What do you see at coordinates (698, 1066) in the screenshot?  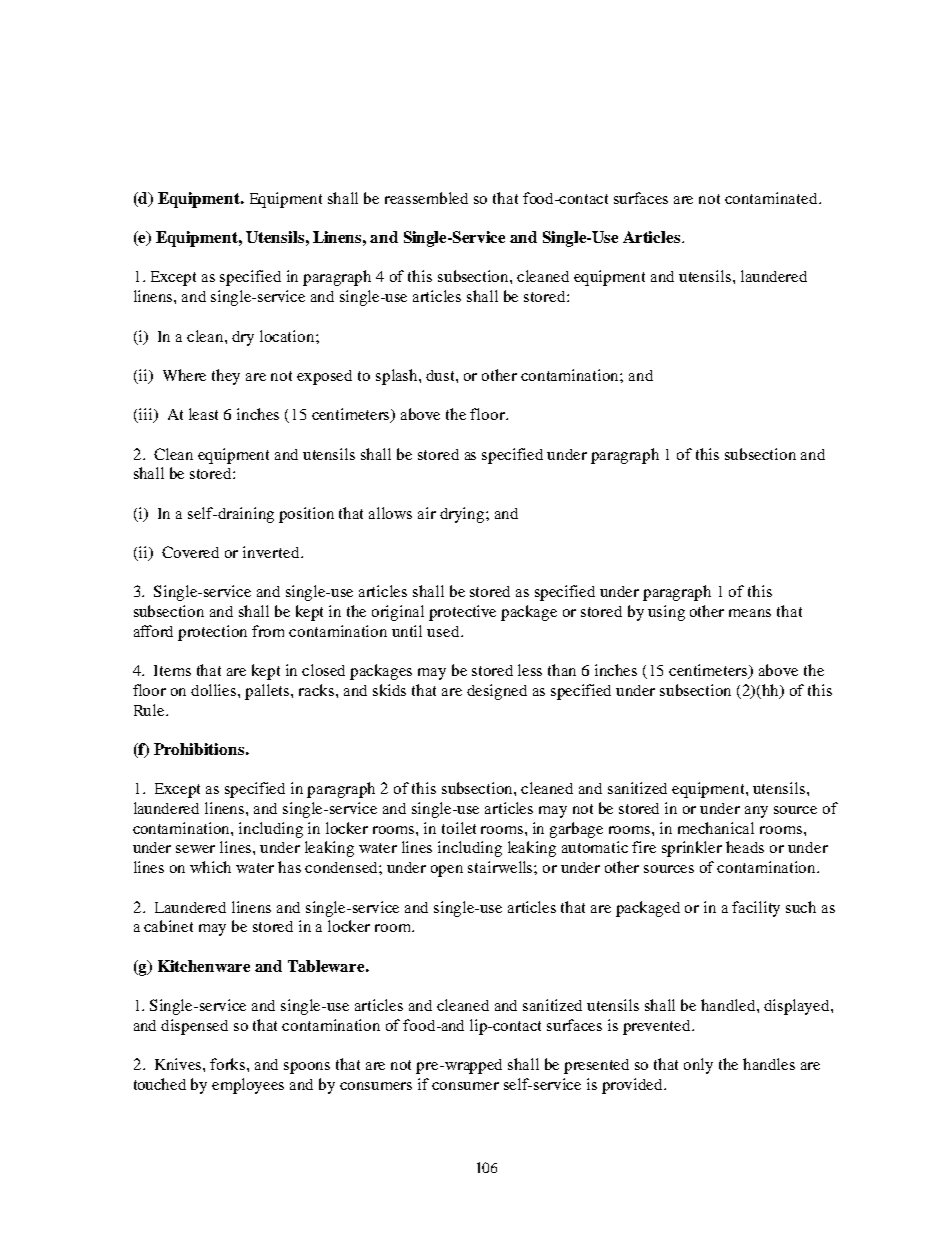 I see `only` at bounding box center [698, 1066].
